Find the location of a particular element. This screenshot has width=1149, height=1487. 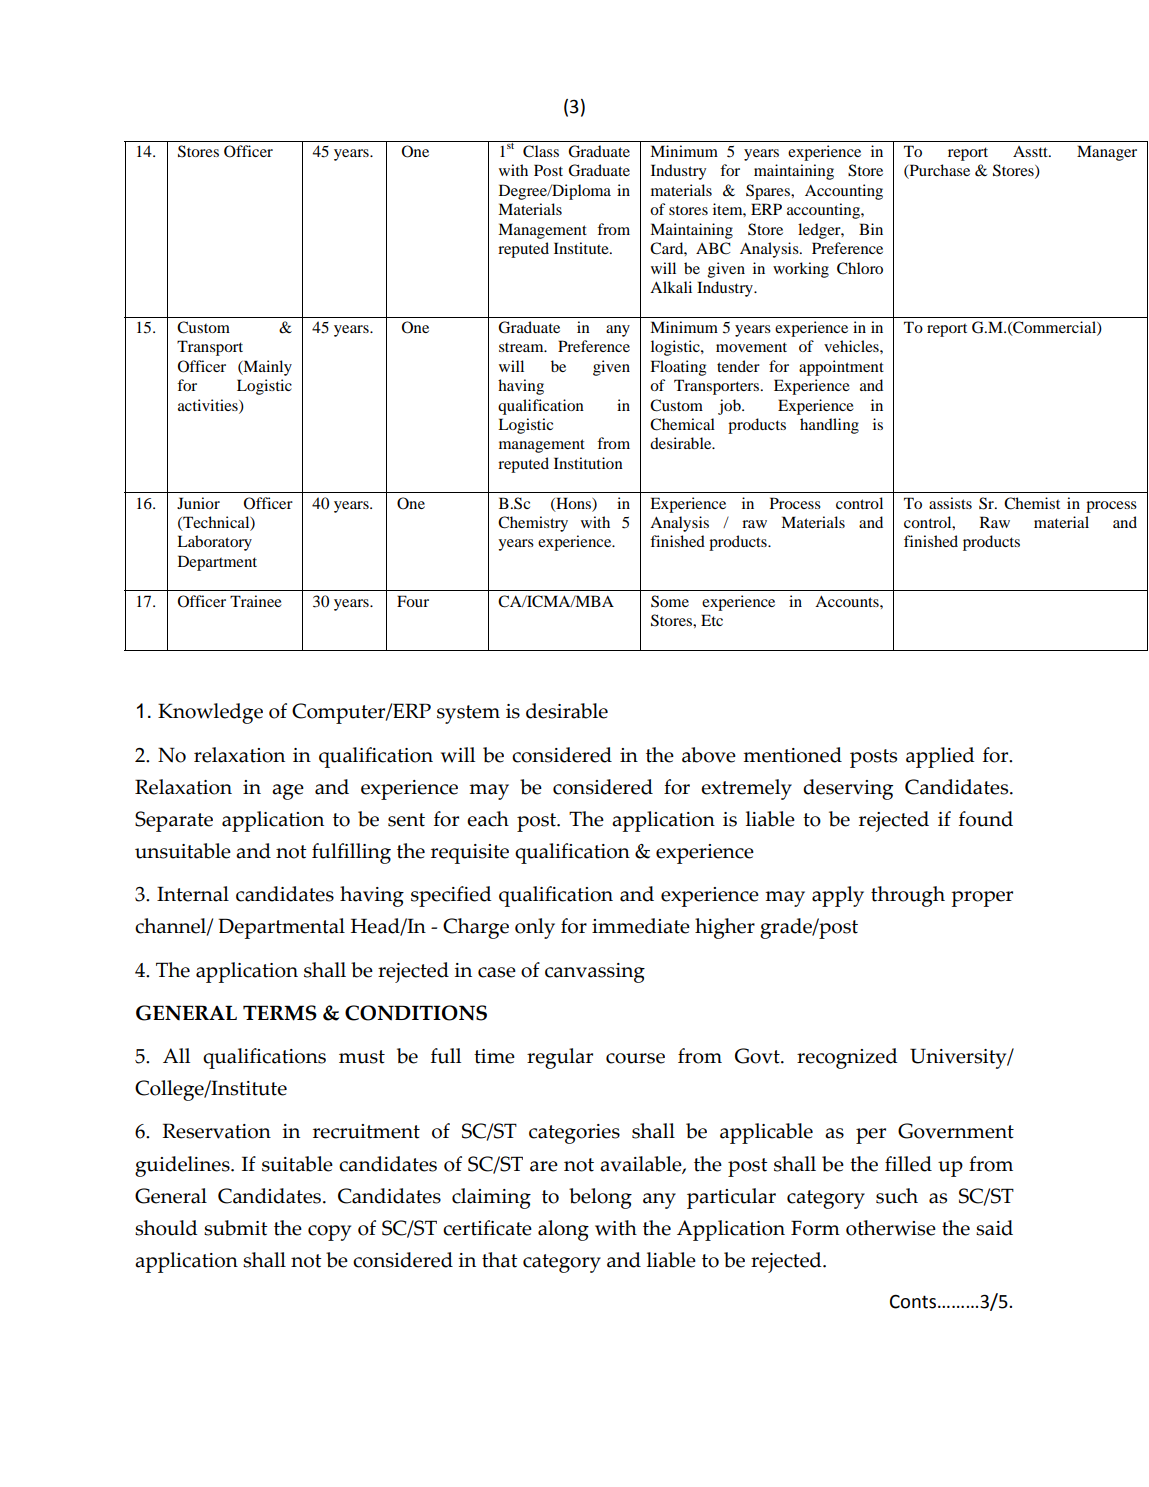

submit is located at coordinates (236, 1228).
